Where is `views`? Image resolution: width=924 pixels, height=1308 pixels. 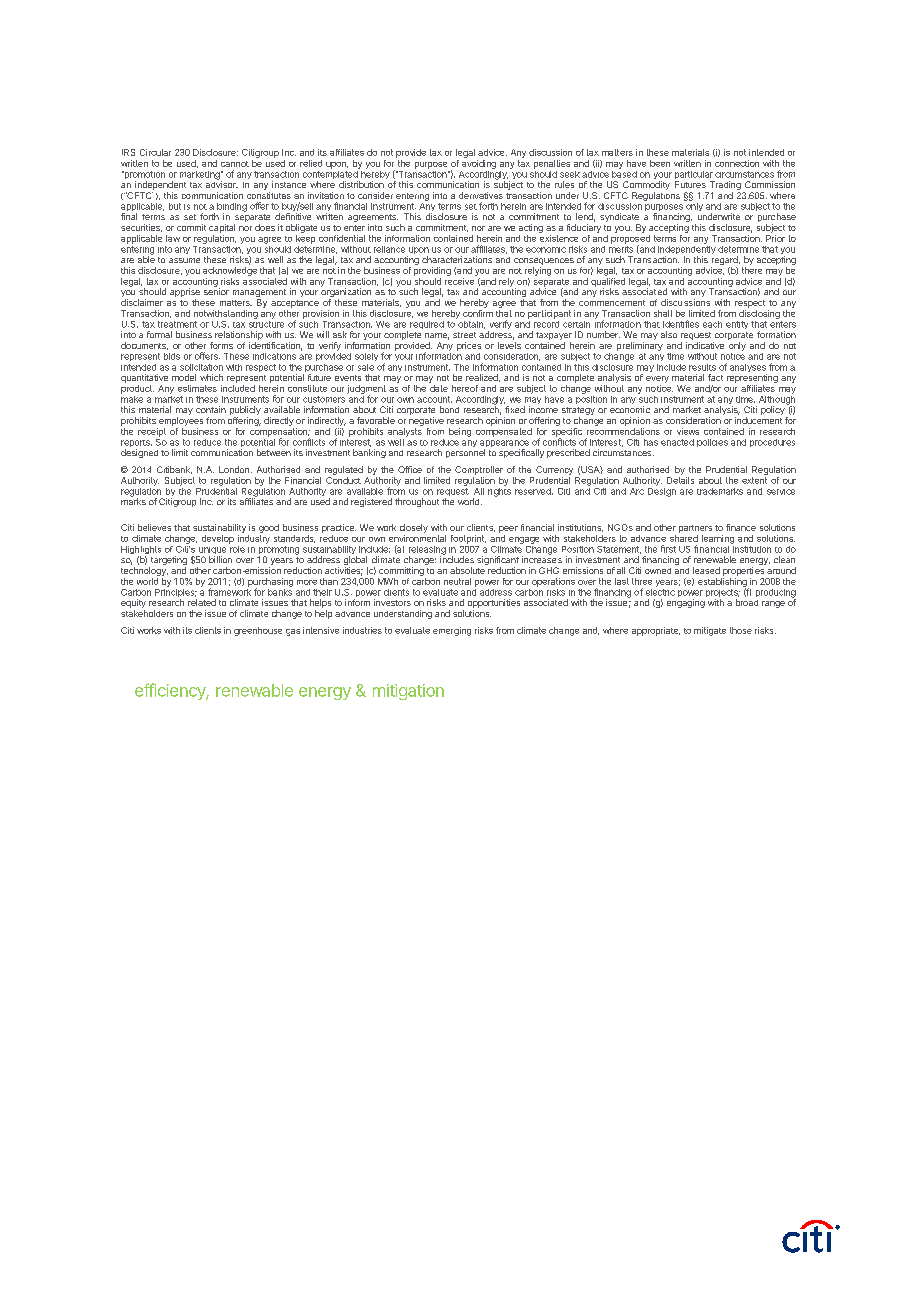 views is located at coordinates (688, 431).
